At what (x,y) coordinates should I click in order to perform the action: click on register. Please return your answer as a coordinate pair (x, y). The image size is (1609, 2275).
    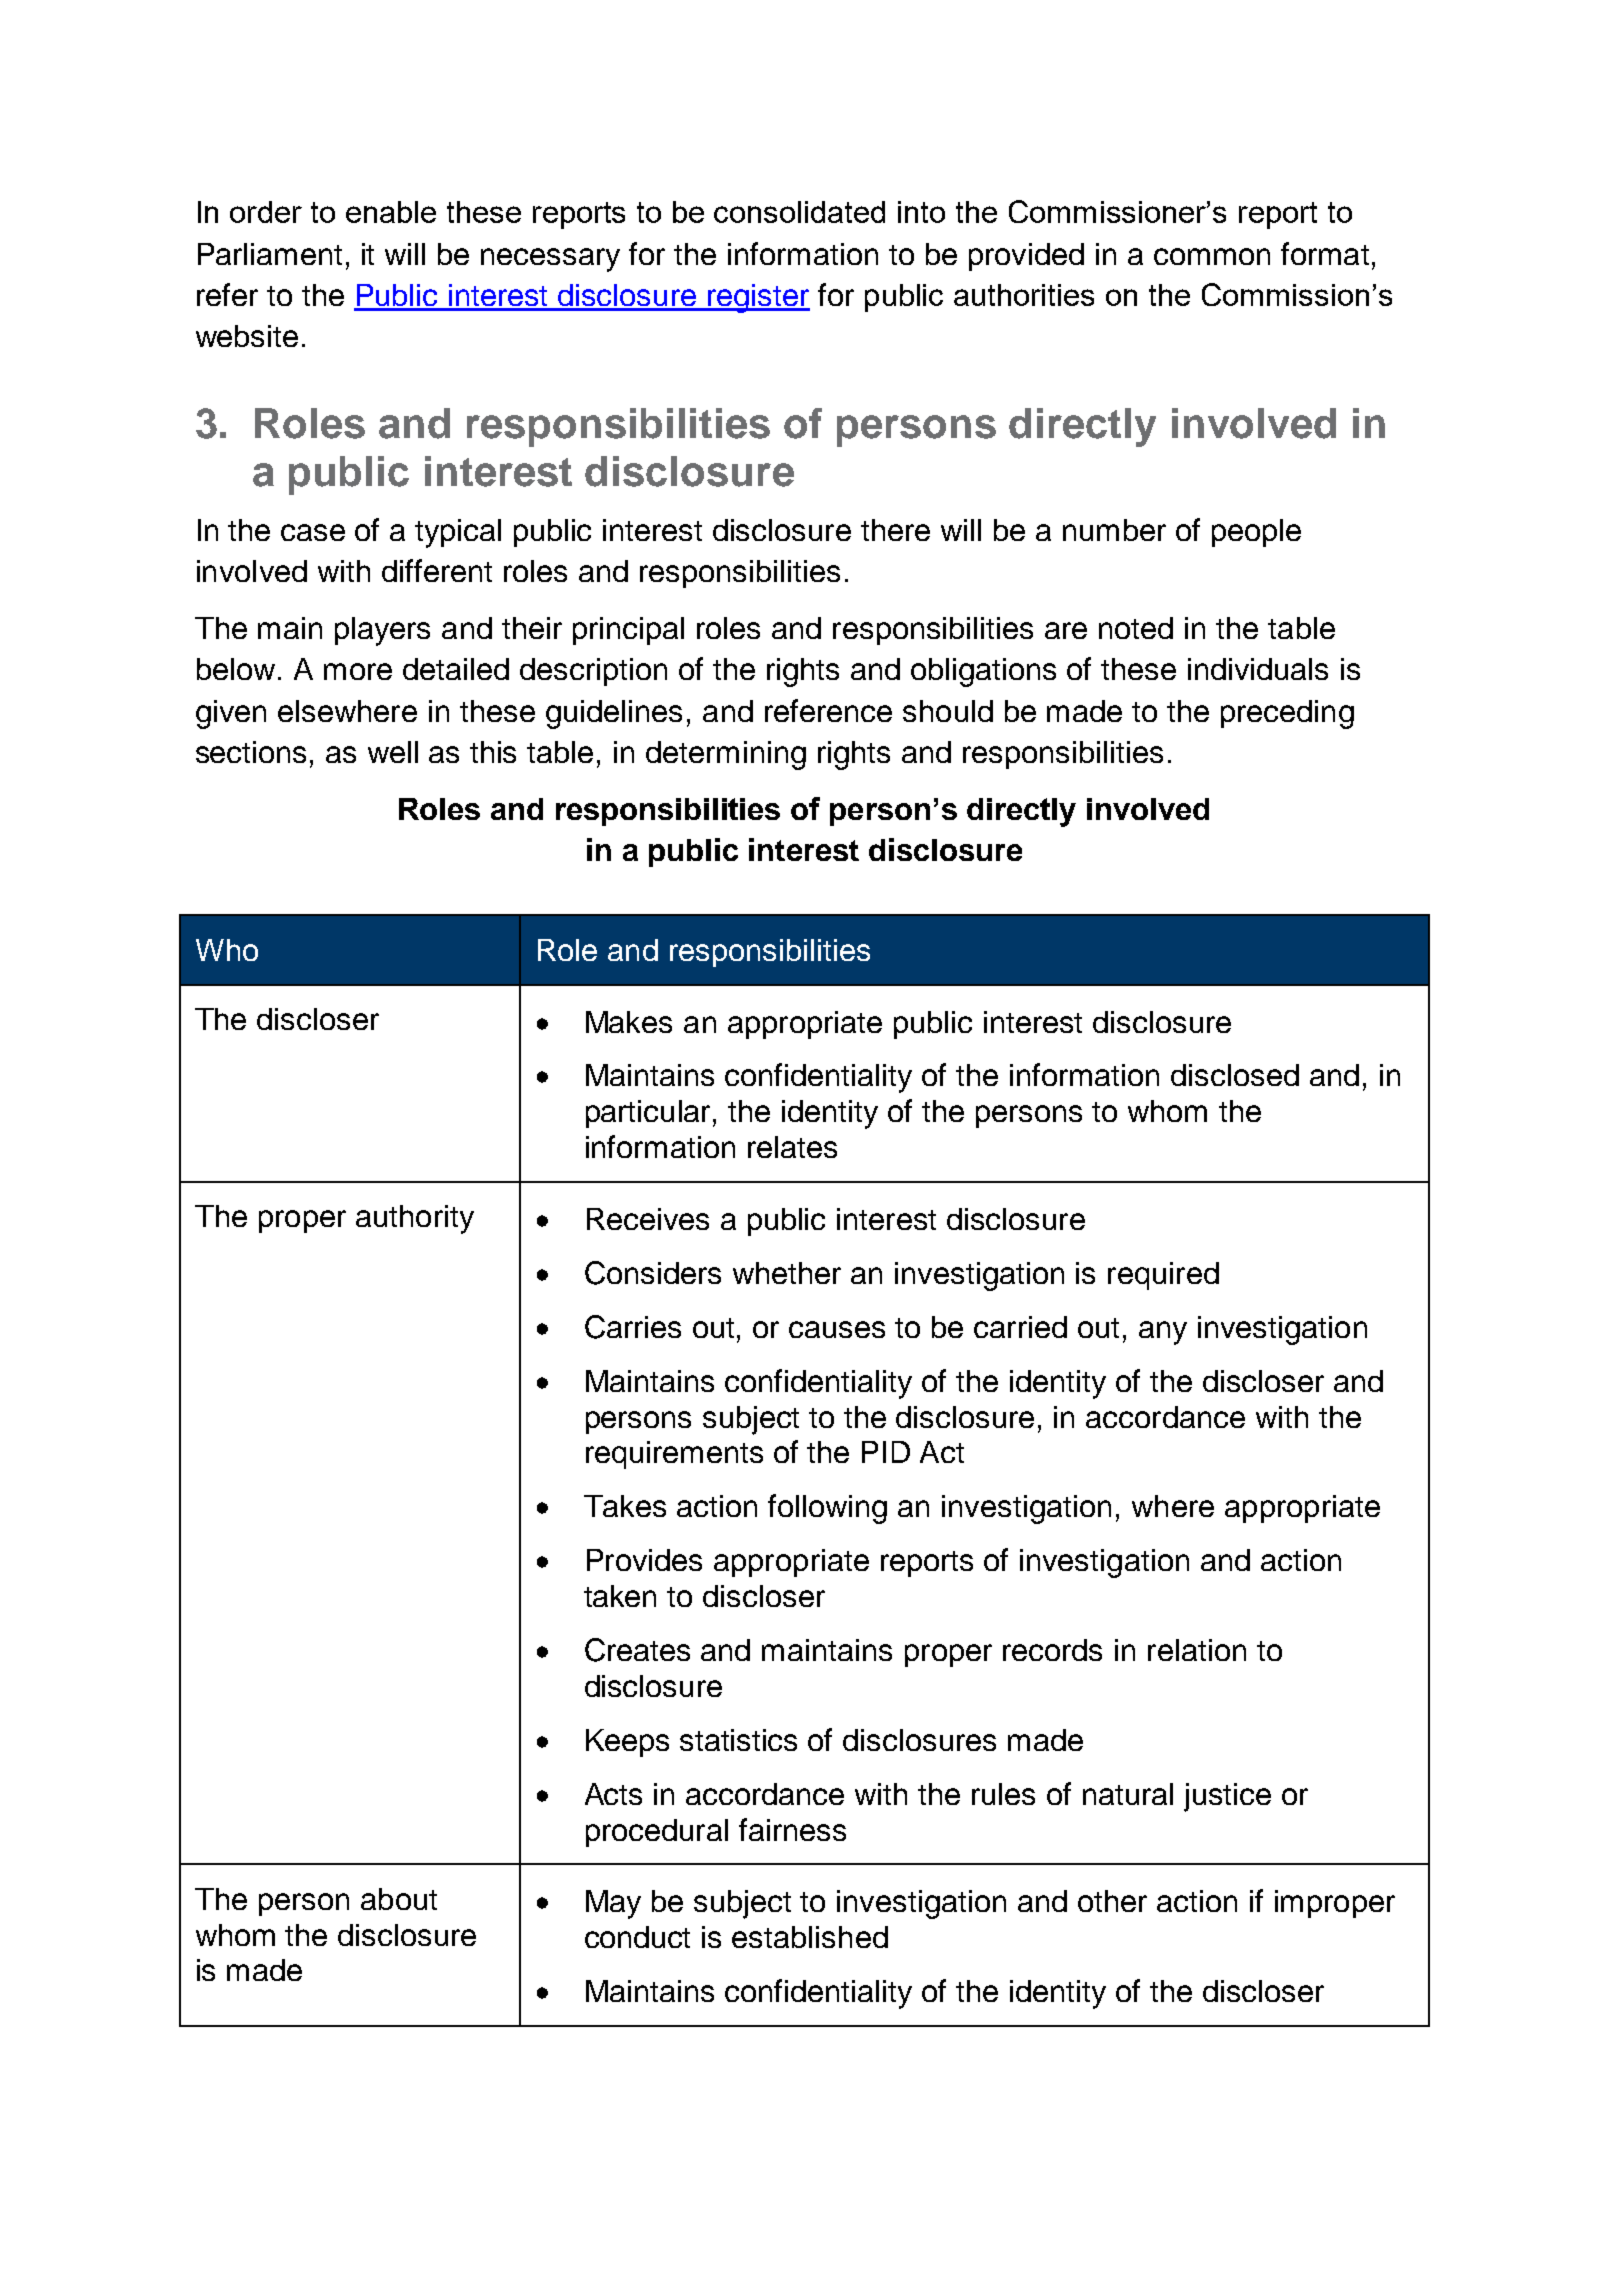
    Looking at the image, I should click on (758, 298).
